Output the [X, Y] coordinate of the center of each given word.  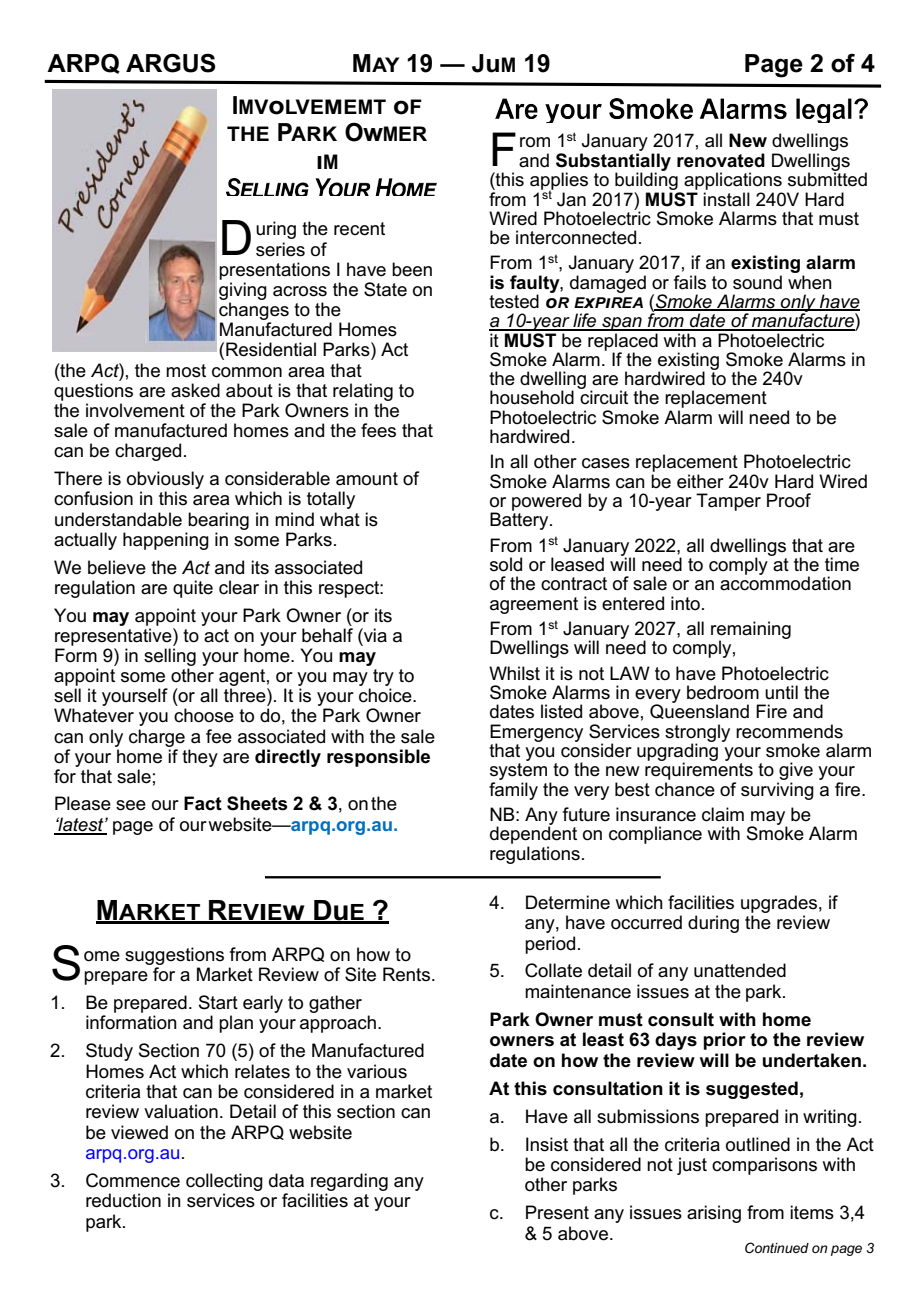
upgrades [779, 904]
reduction [123, 1200]
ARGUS [171, 63]
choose [204, 715]
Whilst [514, 673]
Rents [406, 974]
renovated [721, 160]
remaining [751, 631]
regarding [349, 1182]
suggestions [174, 956]
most [186, 371]
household [532, 397]
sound [757, 282]
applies [559, 182]
